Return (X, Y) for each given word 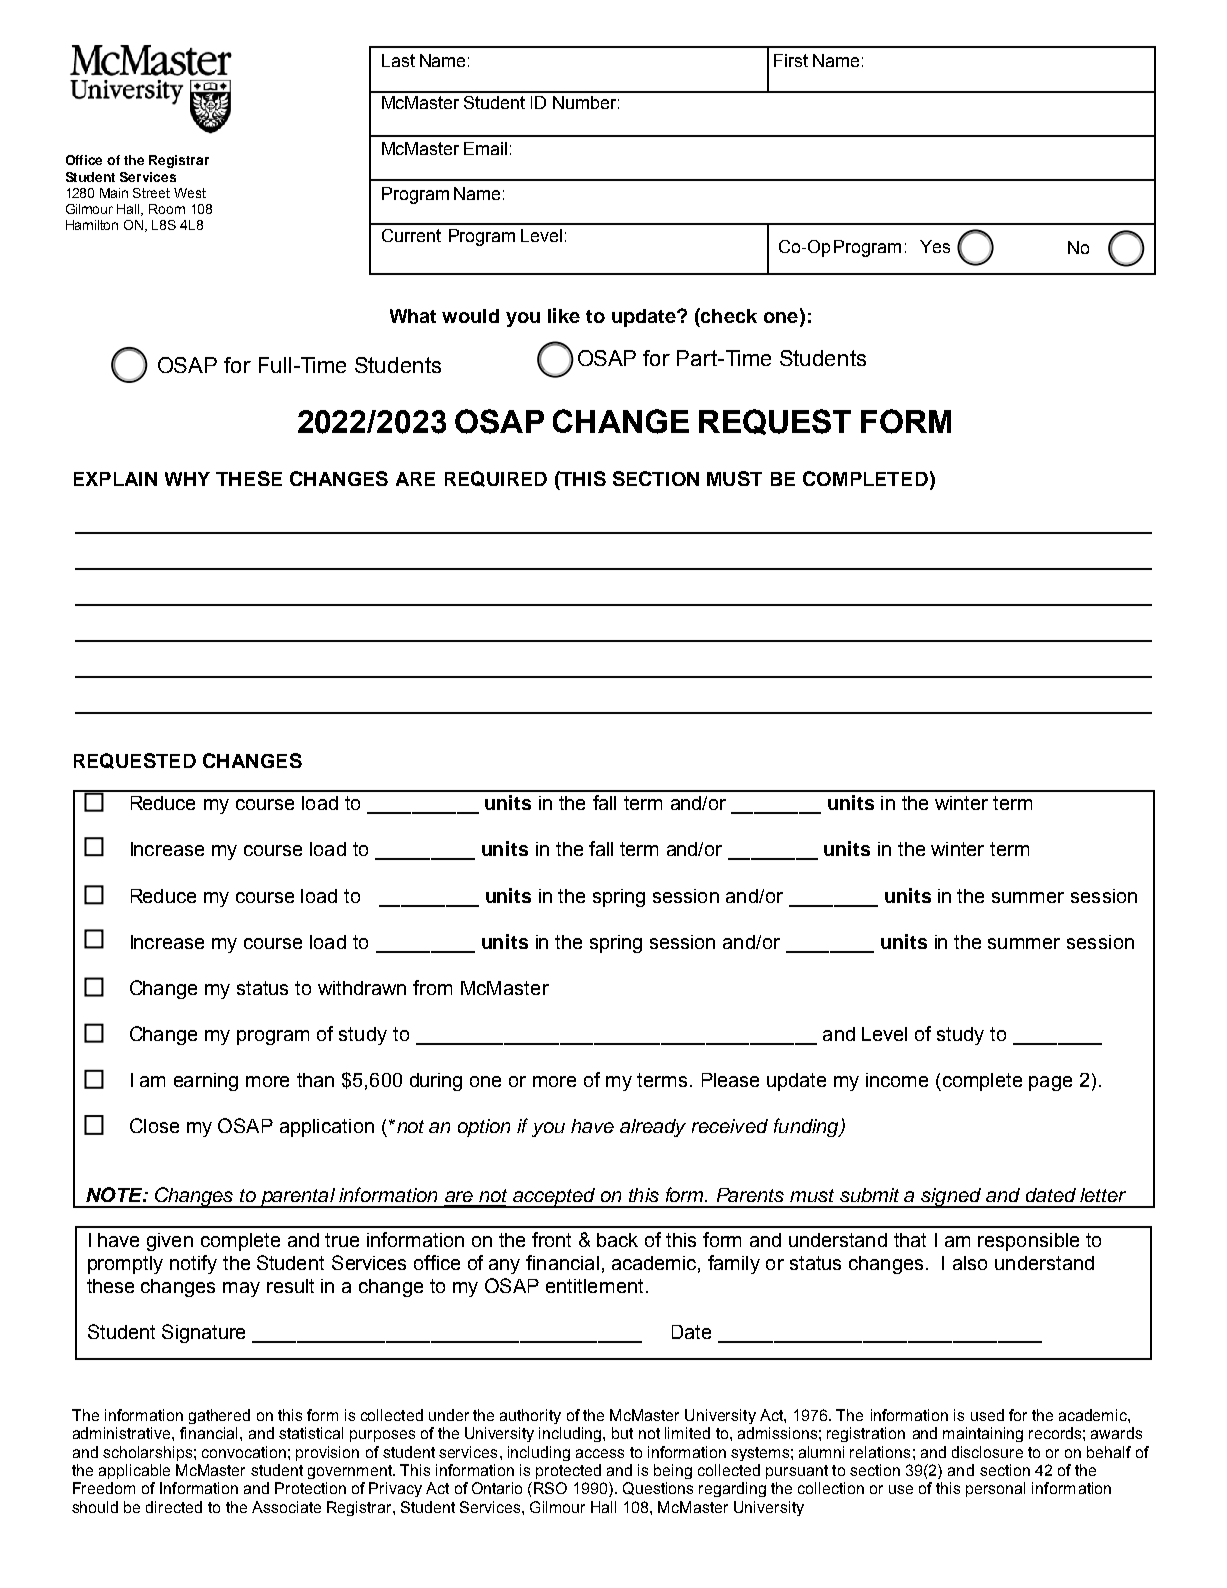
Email (485, 148)
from (432, 987)
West (190, 193)
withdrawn (362, 988)
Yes (935, 246)
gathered (219, 1416)
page (1050, 1083)
